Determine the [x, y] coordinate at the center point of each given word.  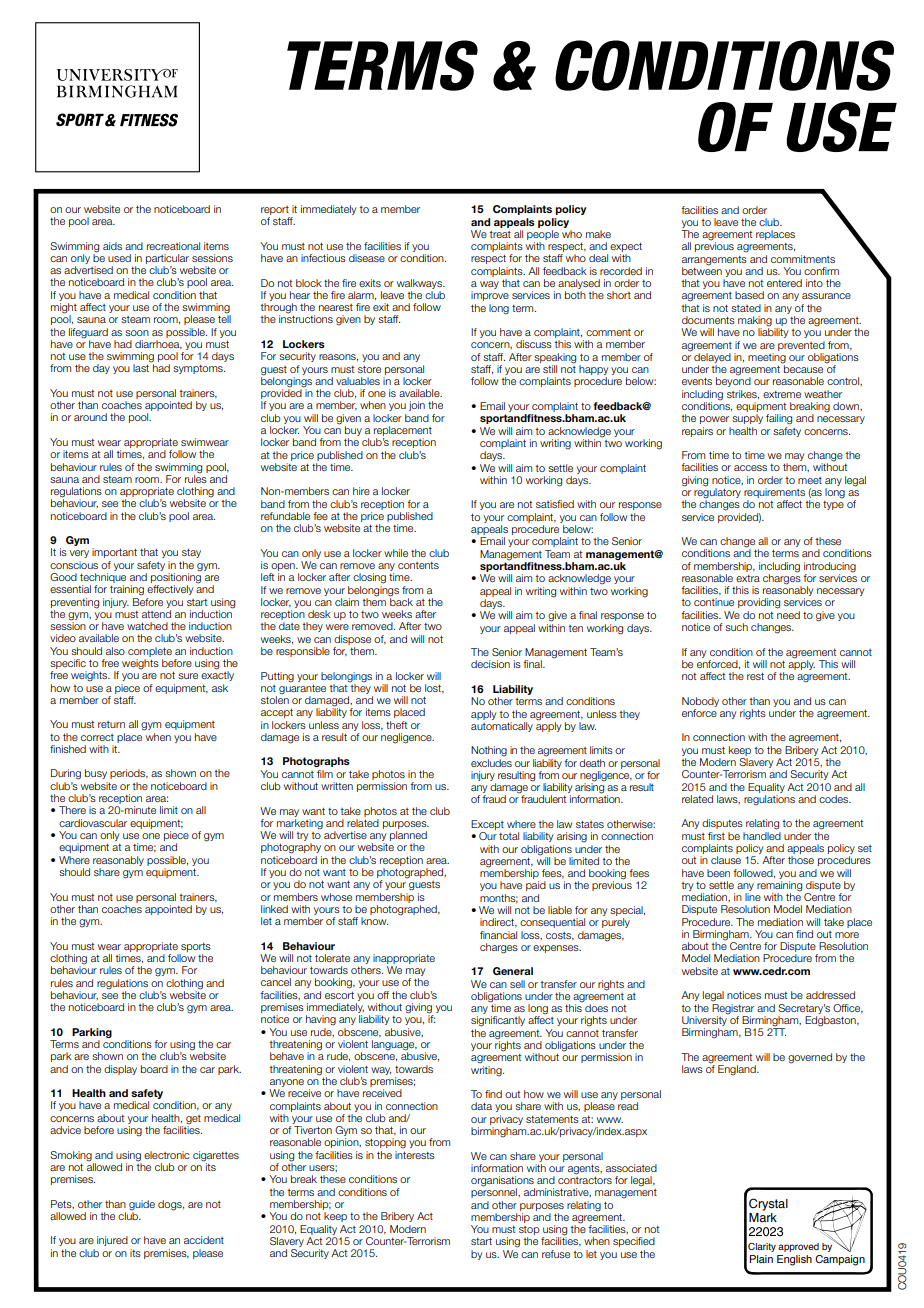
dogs [171, 1205]
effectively [170, 590]
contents [418, 565]
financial [498, 935]
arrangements [714, 261]
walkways [420, 284]
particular [167, 259]
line [753, 897]
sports [196, 947]
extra [748, 578]
